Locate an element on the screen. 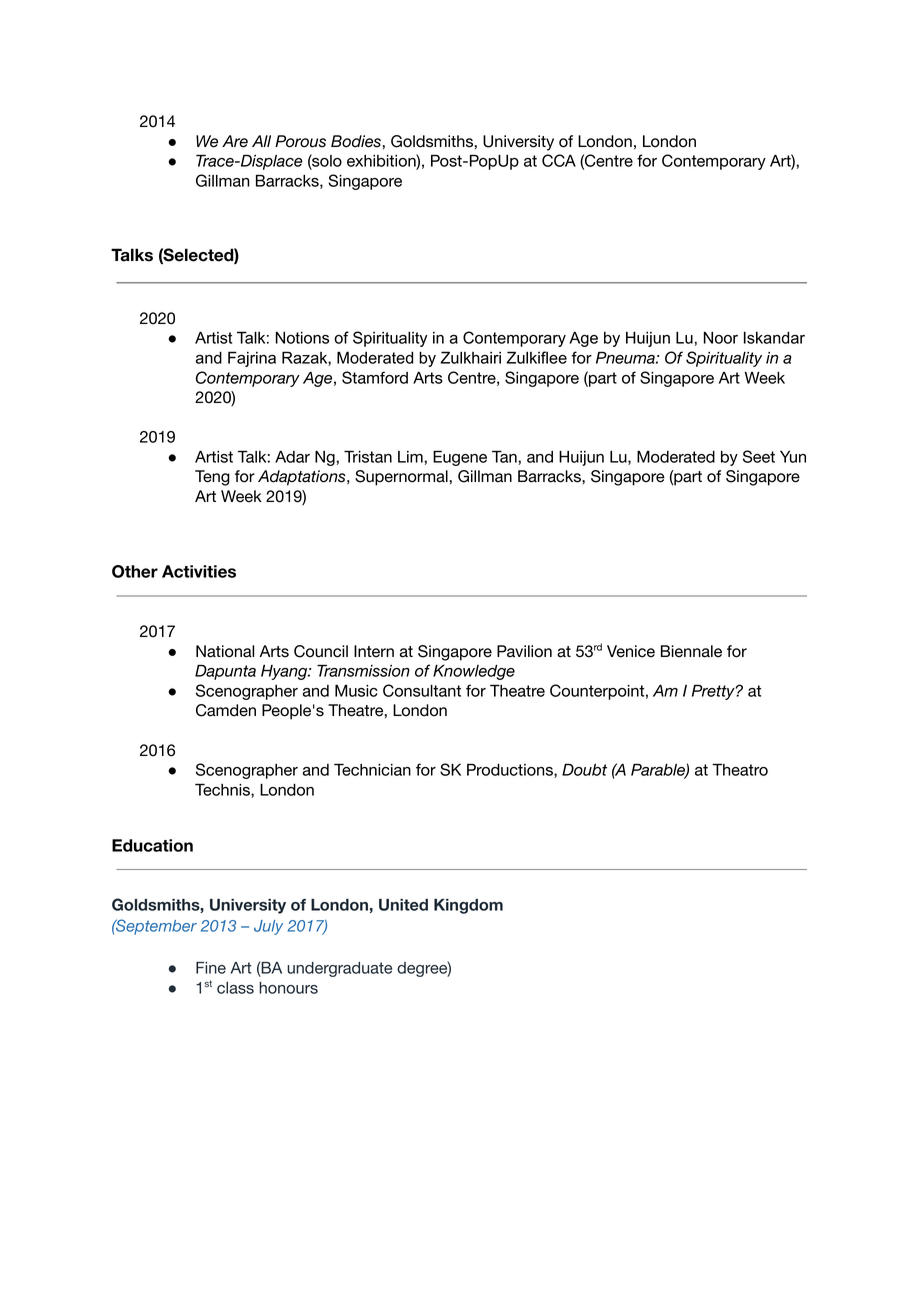 The width and height of the screenshot is (924, 1307). CCA is located at coordinates (559, 160).
